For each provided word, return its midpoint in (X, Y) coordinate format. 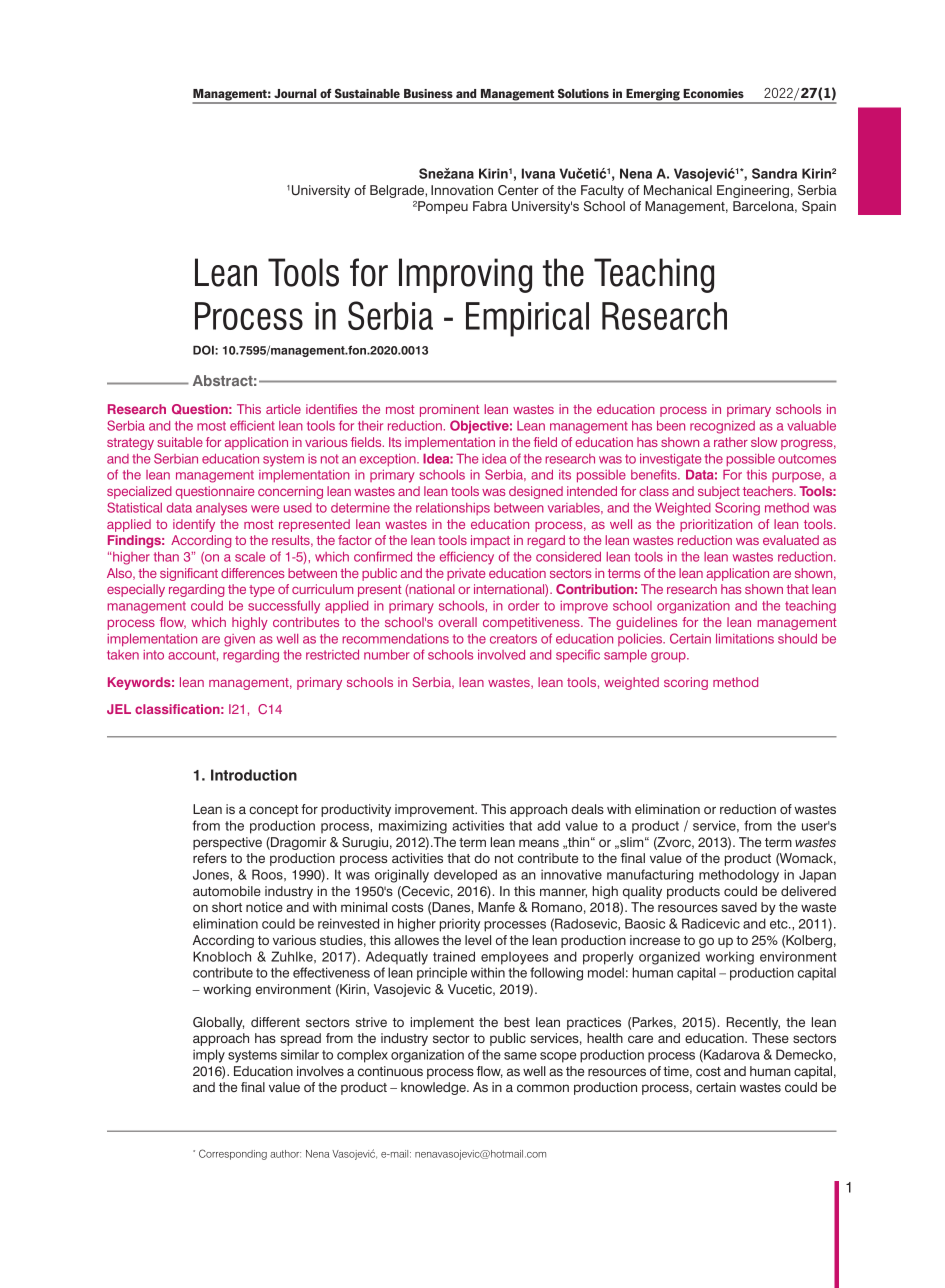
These (770, 1038)
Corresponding (233, 1154)
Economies (713, 93)
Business (428, 93)
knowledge (434, 1088)
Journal (295, 93)
